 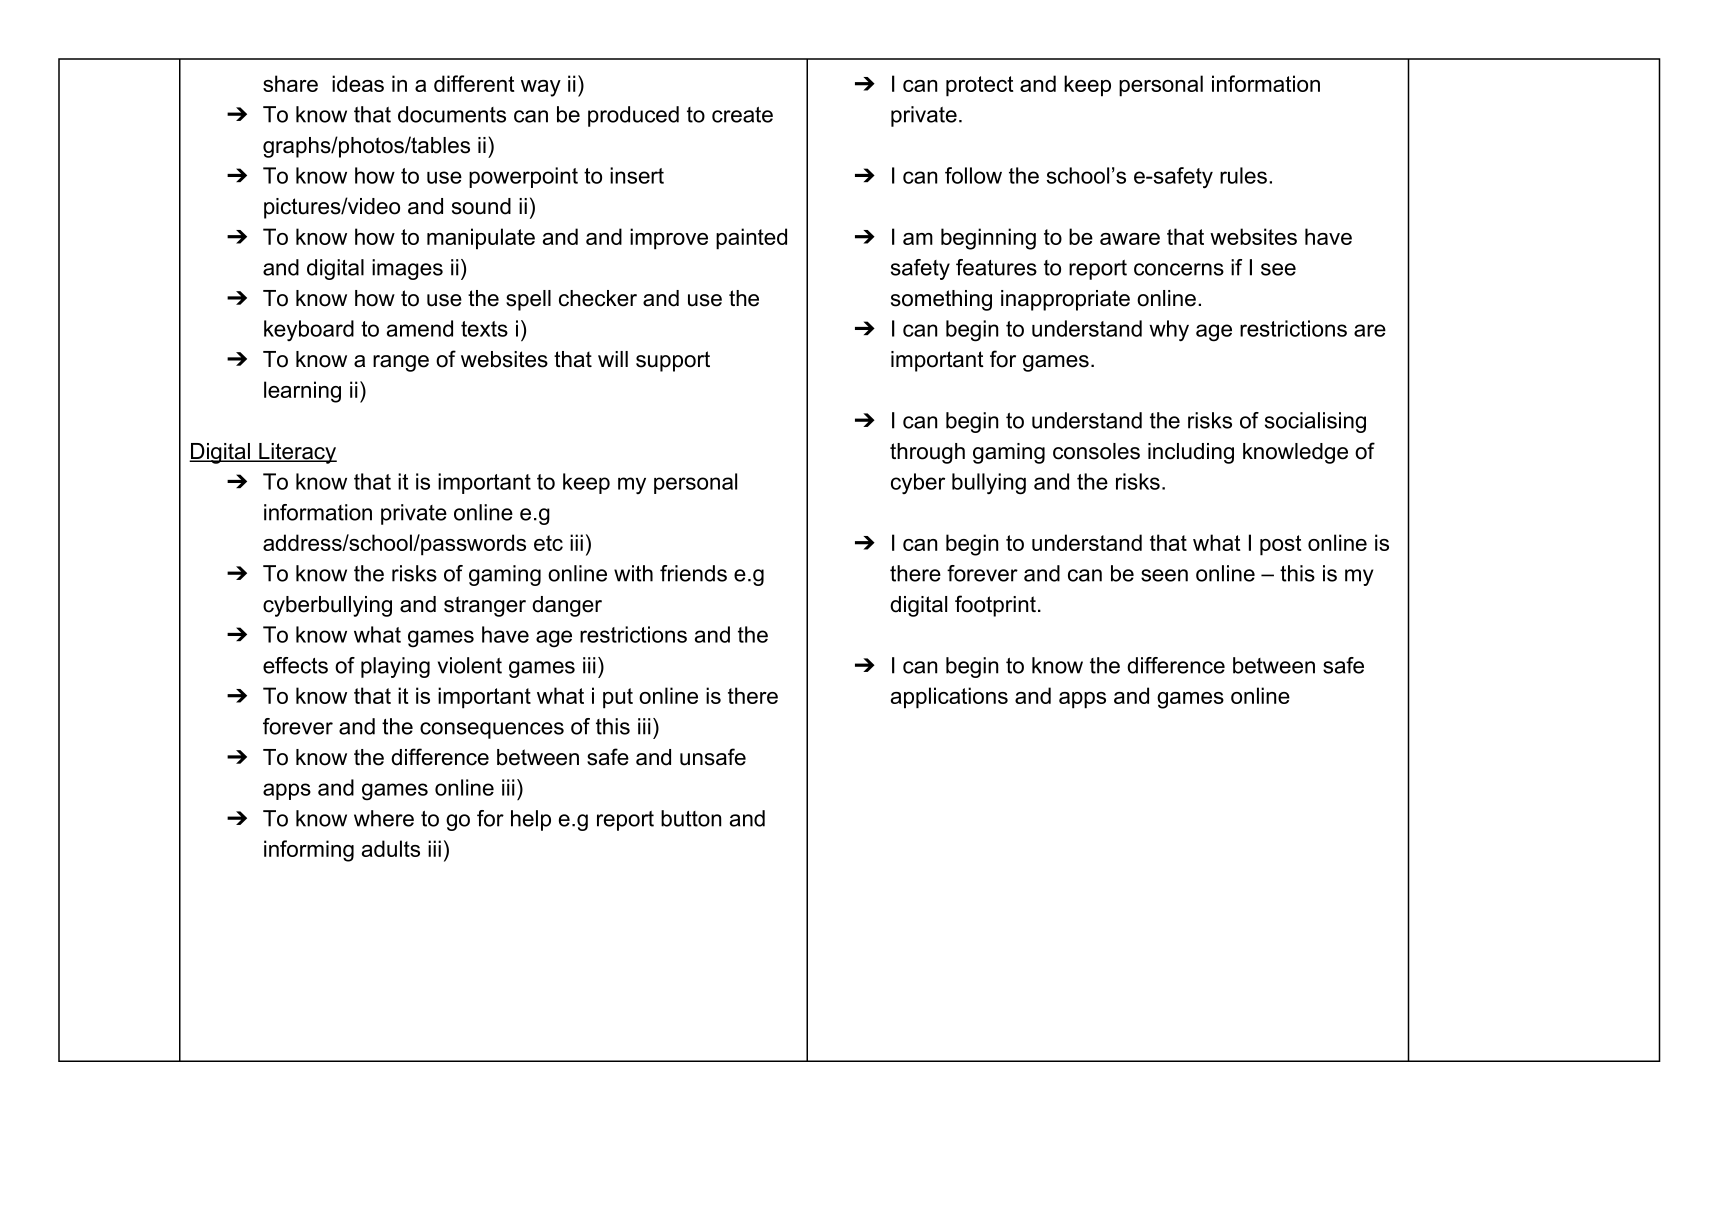 What do you see at coordinates (693, 573) in the document?
I see `friends` at bounding box center [693, 573].
